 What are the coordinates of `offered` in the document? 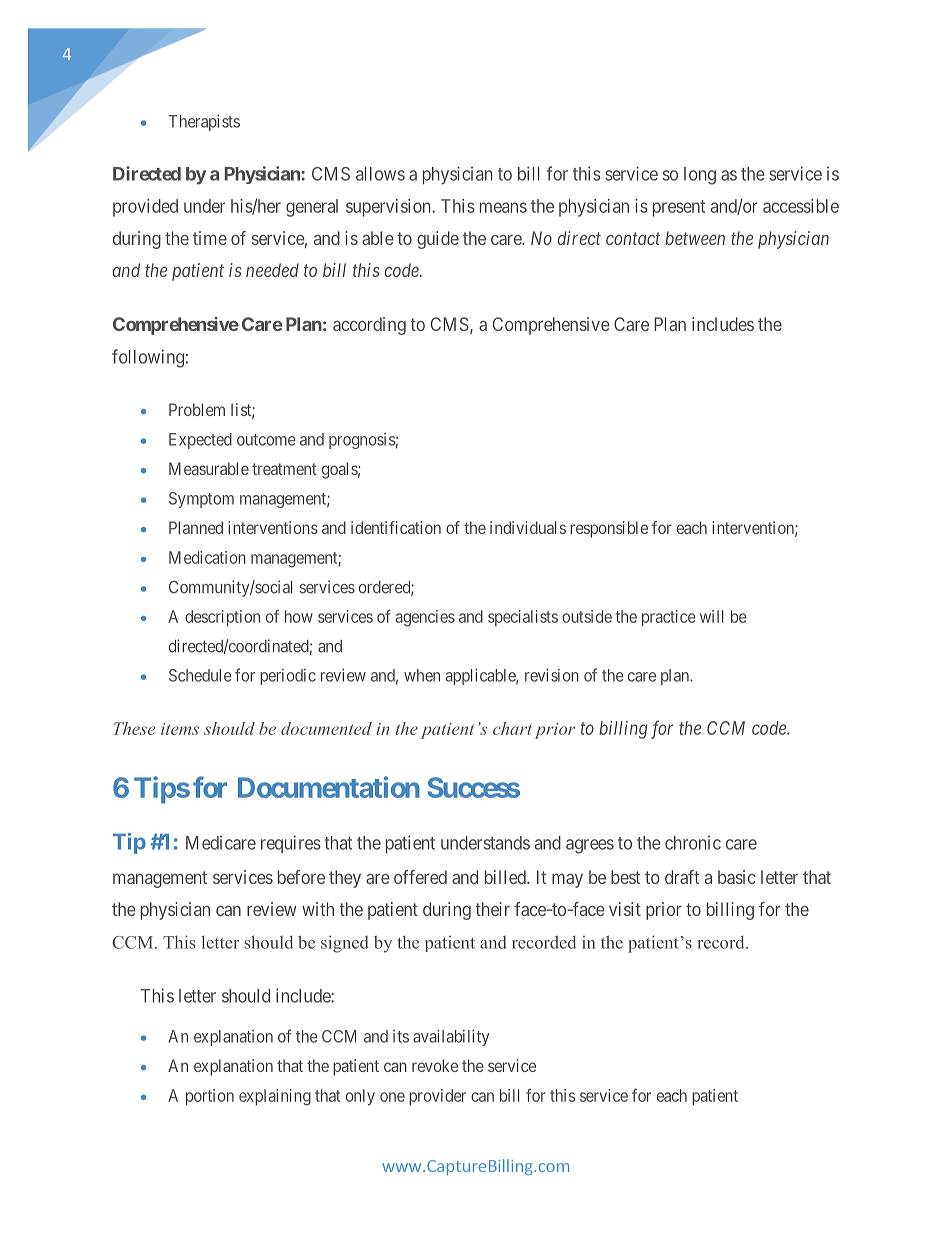 It's located at (420, 877).
